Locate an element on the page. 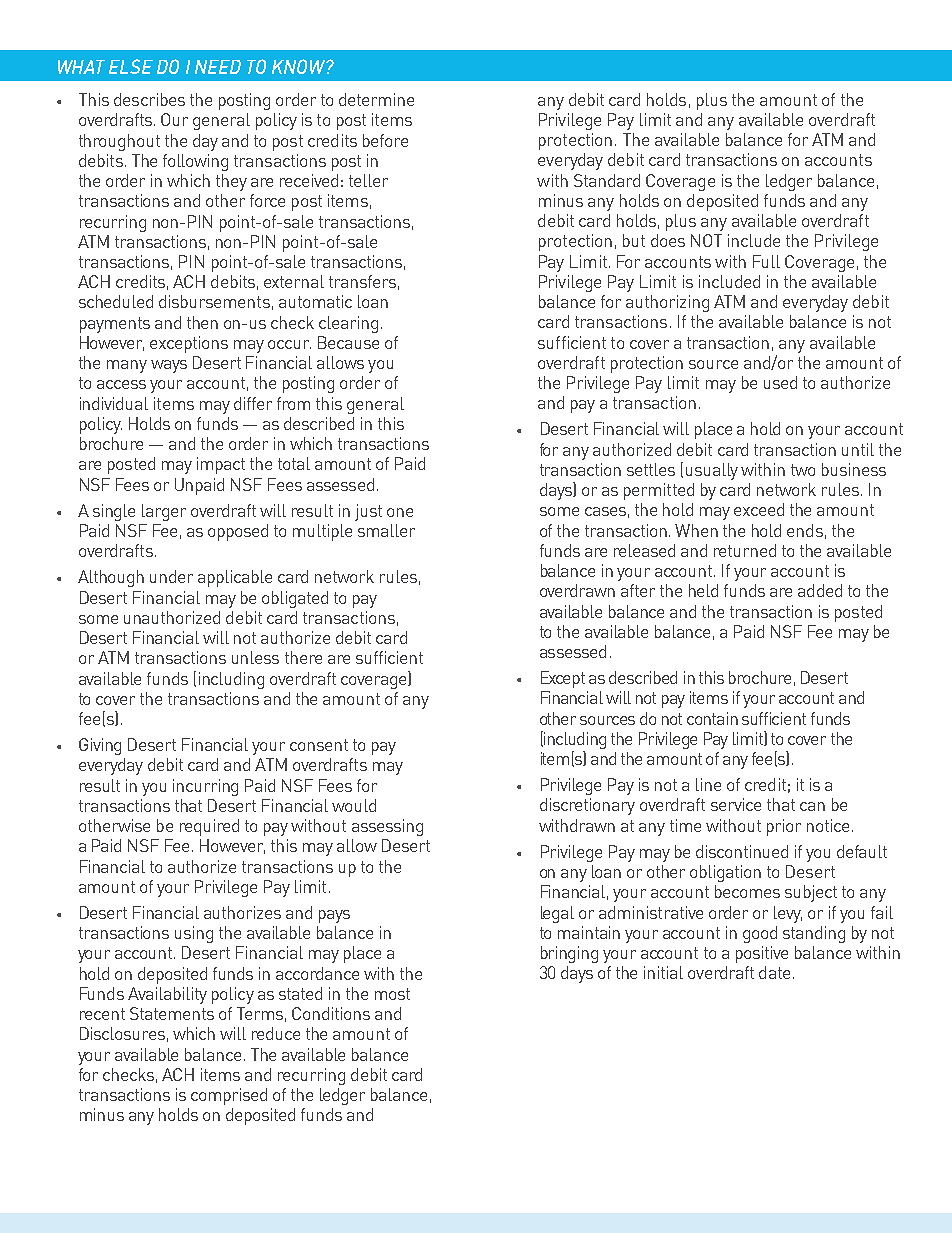 Image resolution: width=952 pixels, height=1233 pixels. used is located at coordinates (780, 382).
